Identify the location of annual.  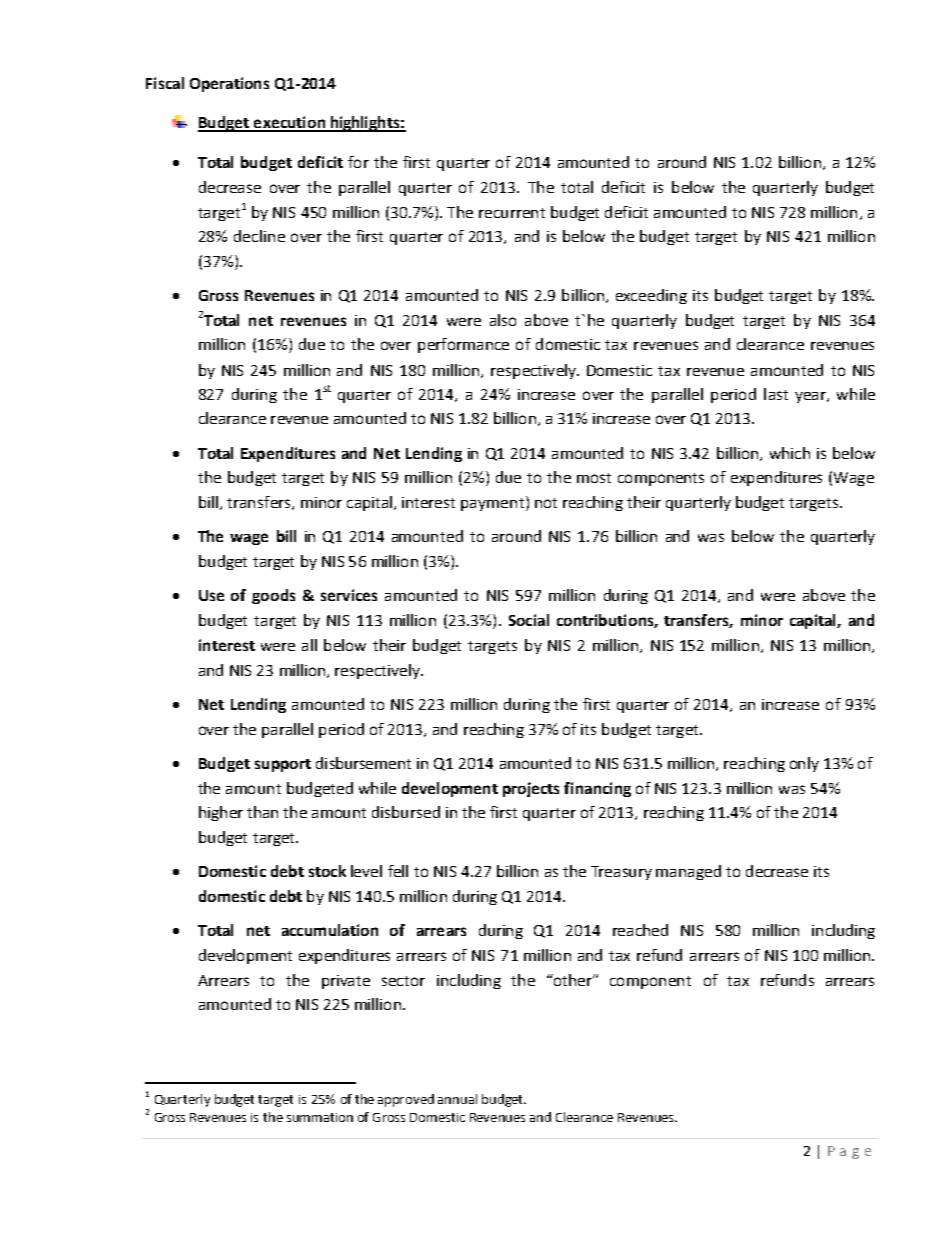
(457, 1099).
